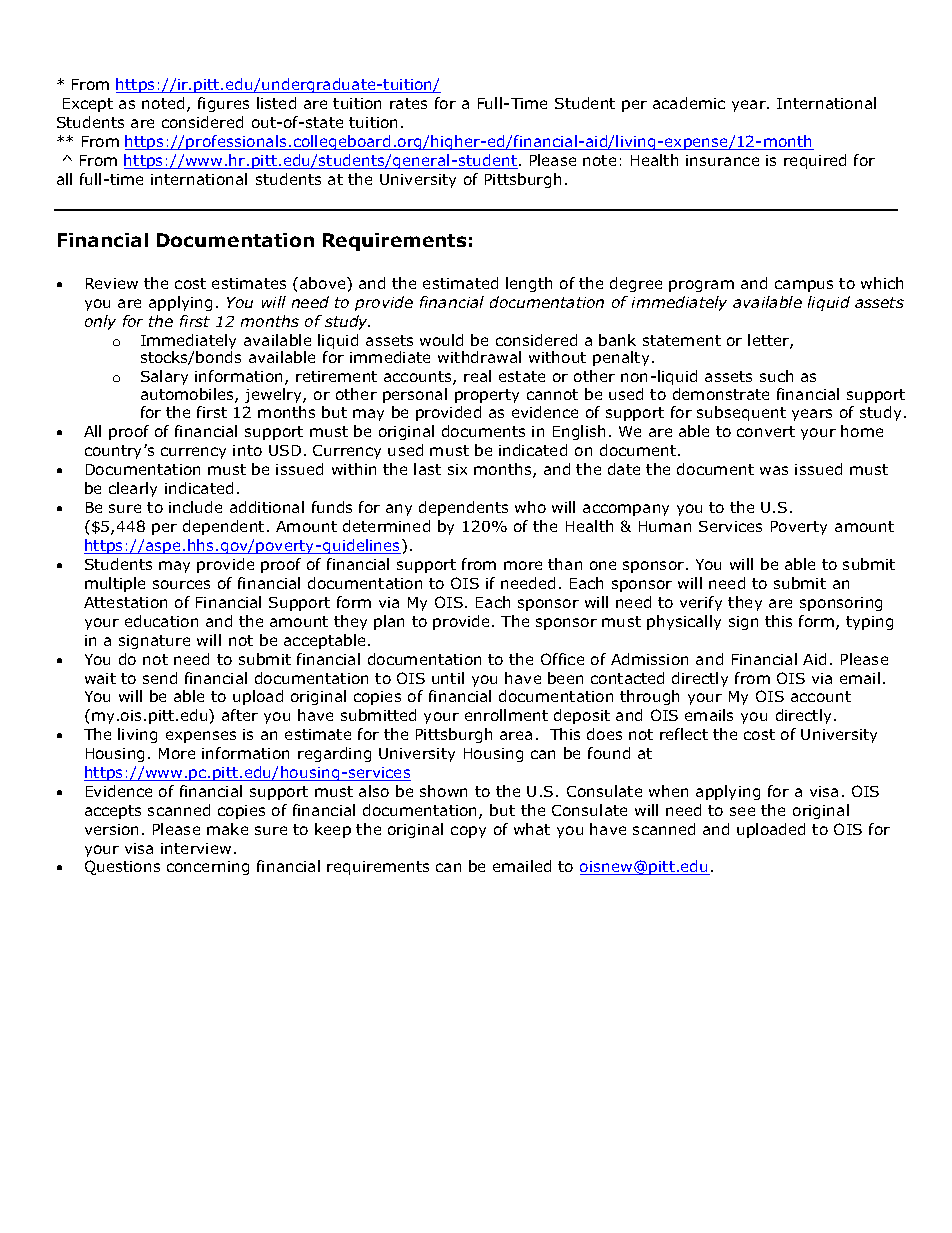 Image resolution: width=952 pixels, height=1233 pixels. What do you see at coordinates (529, 284) in the screenshot?
I see `length` at bounding box center [529, 284].
